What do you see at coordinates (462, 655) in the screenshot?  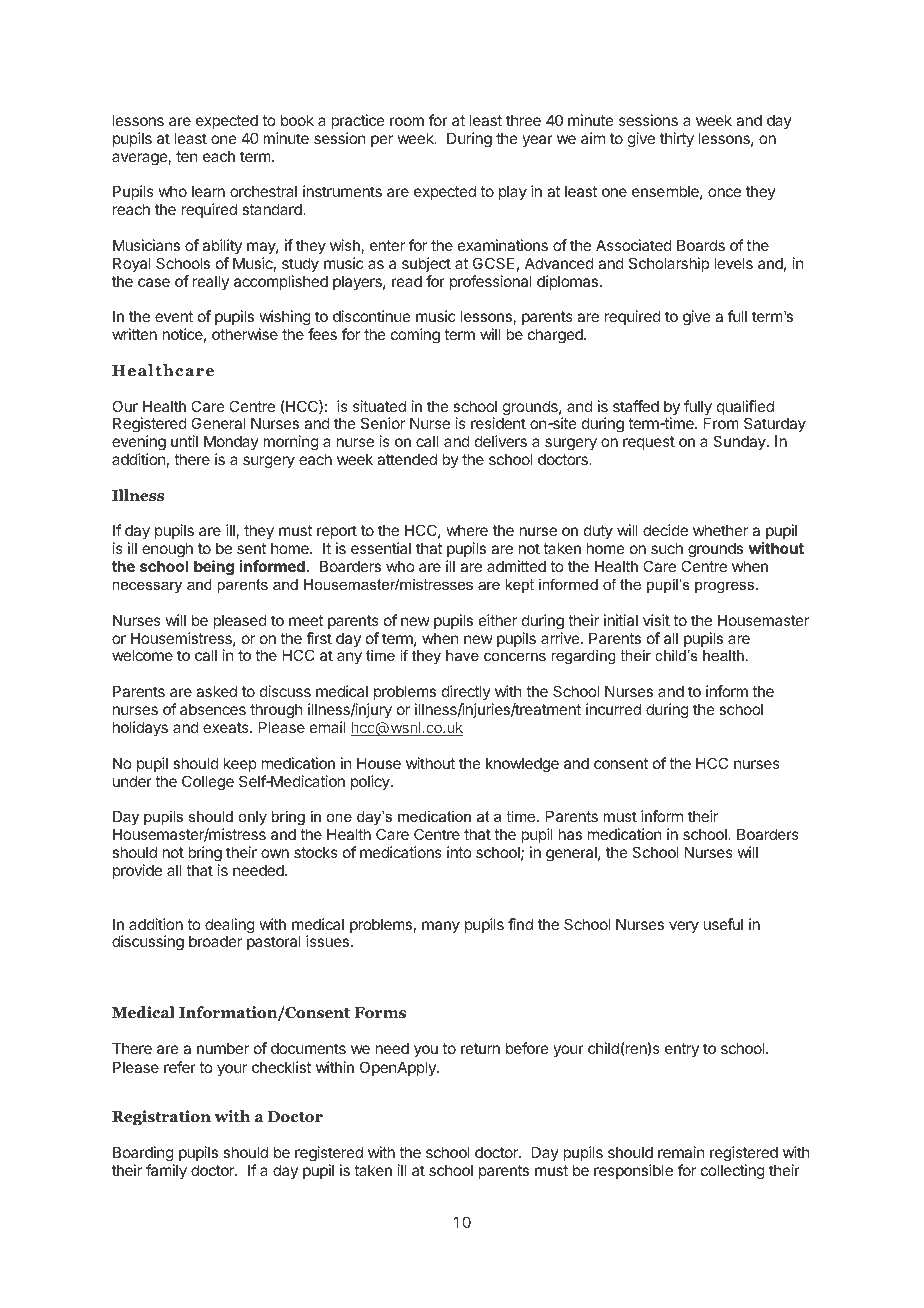 I see `have` at bounding box center [462, 655].
